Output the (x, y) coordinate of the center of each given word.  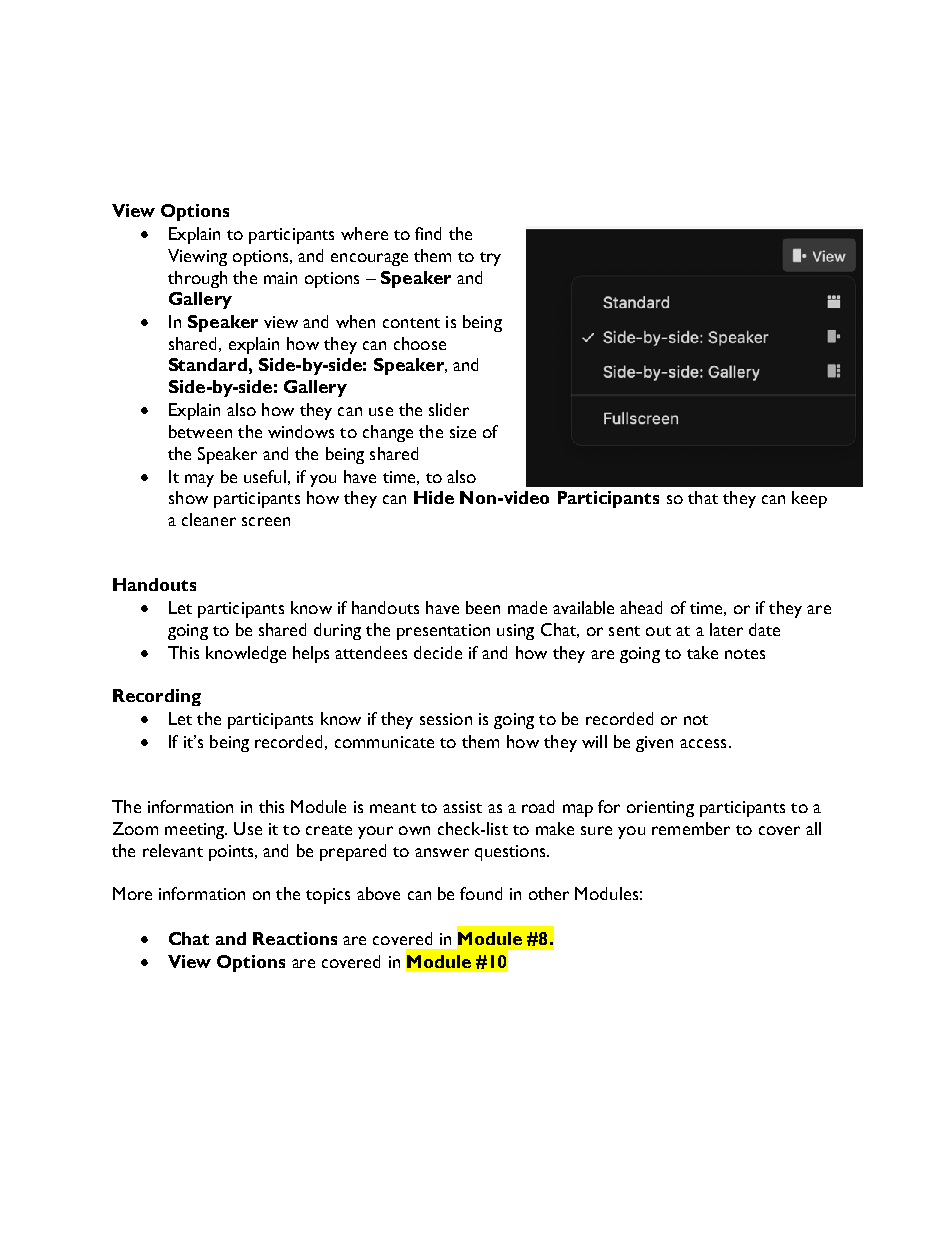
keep (809, 499)
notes (745, 654)
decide (438, 652)
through (197, 279)
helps (311, 654)
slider (449, 409)
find (428, 233)
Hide (434, 497)
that (703, 497)
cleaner (209, 519)
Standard (208, 364)
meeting (195, 831)
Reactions (295, 938)
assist (462, 807)
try (490, 259)
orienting (660, 809)
